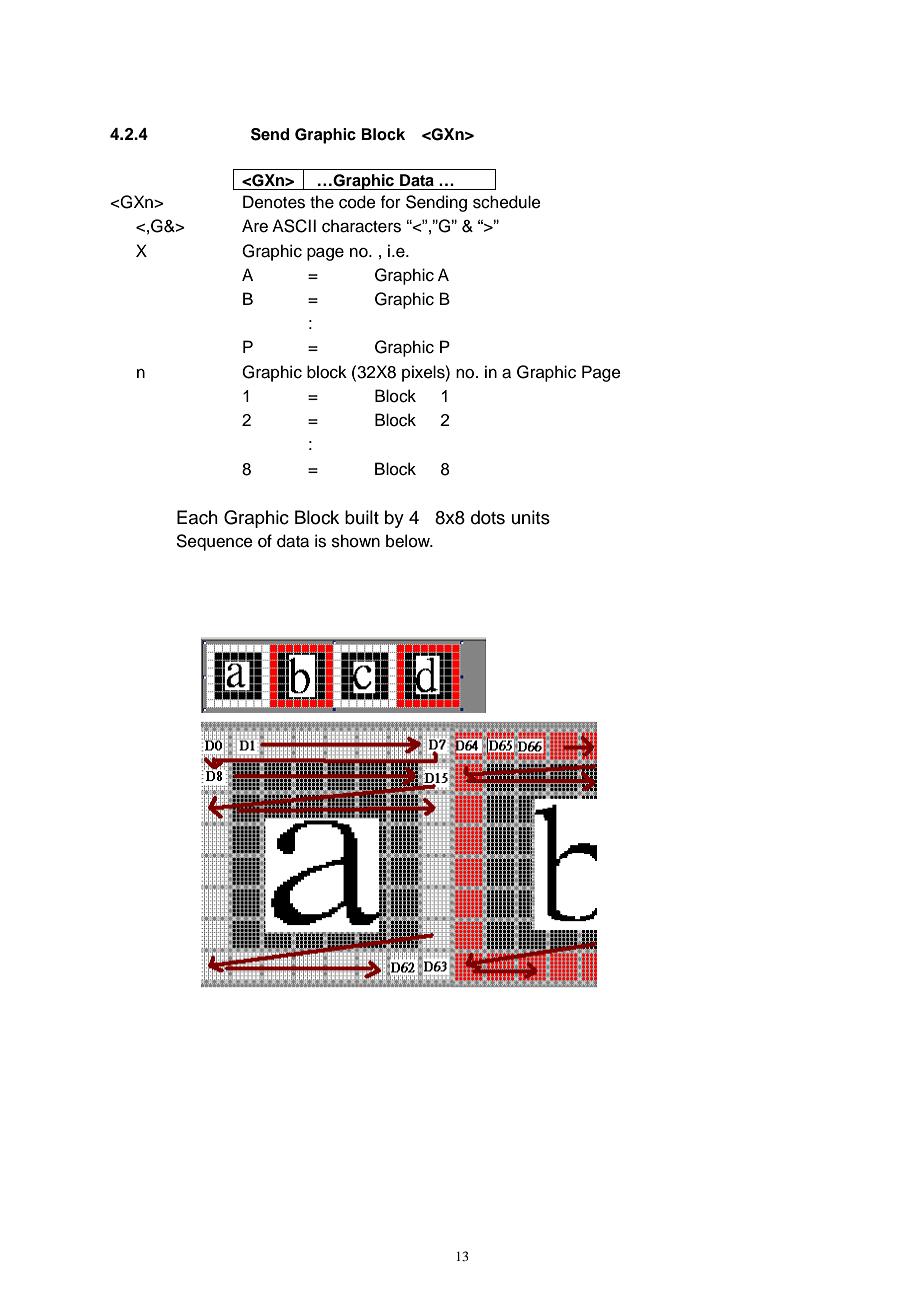 This page has width=924, height=1308. I want to click on dots, so click(488, 517).
